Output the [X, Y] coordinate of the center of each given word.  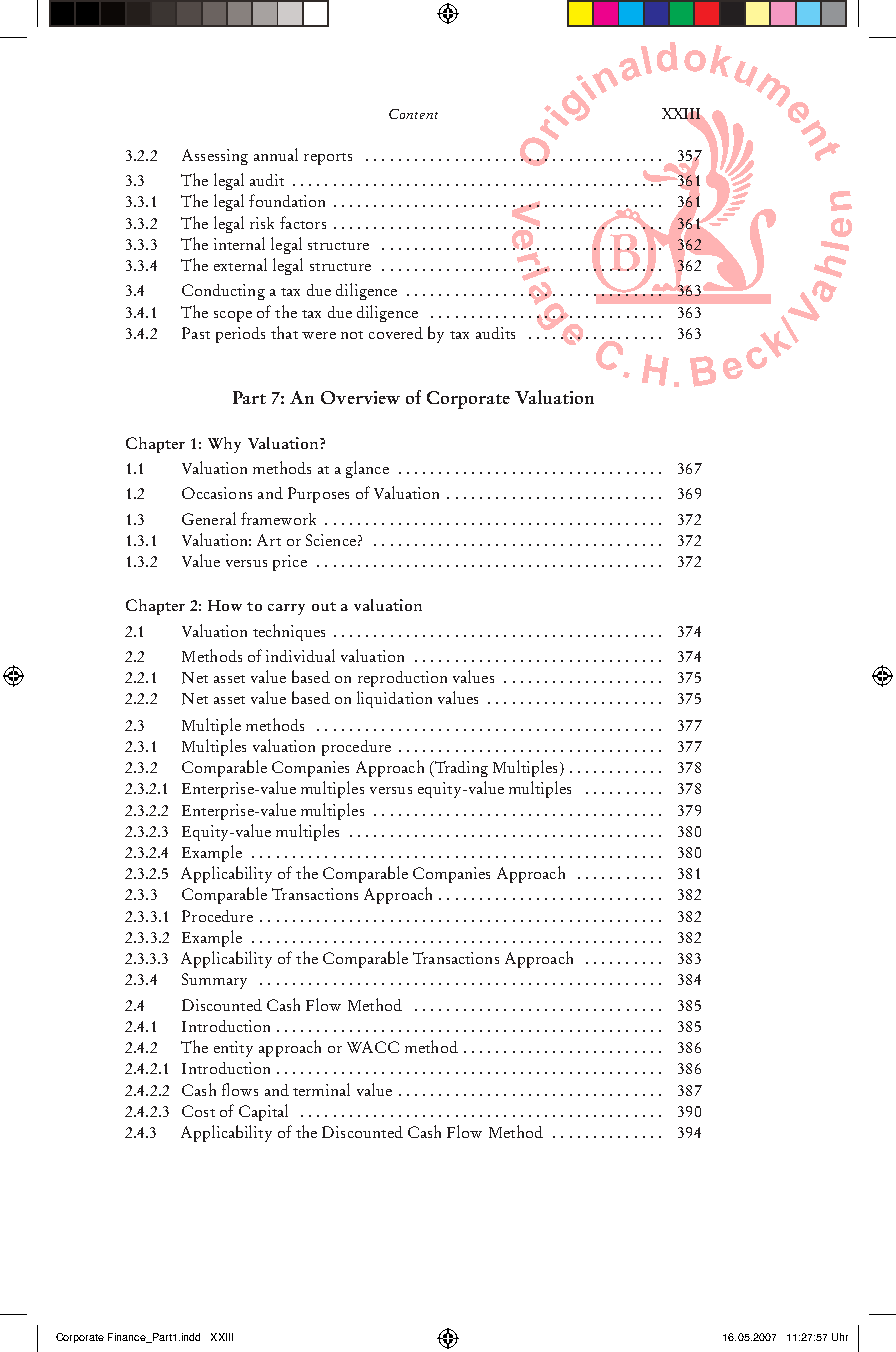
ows [245, 1092]
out [324, 606]
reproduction [402, 679]
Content [413, 114]
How [225, 605]
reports [328, 159]
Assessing [215, 157]
